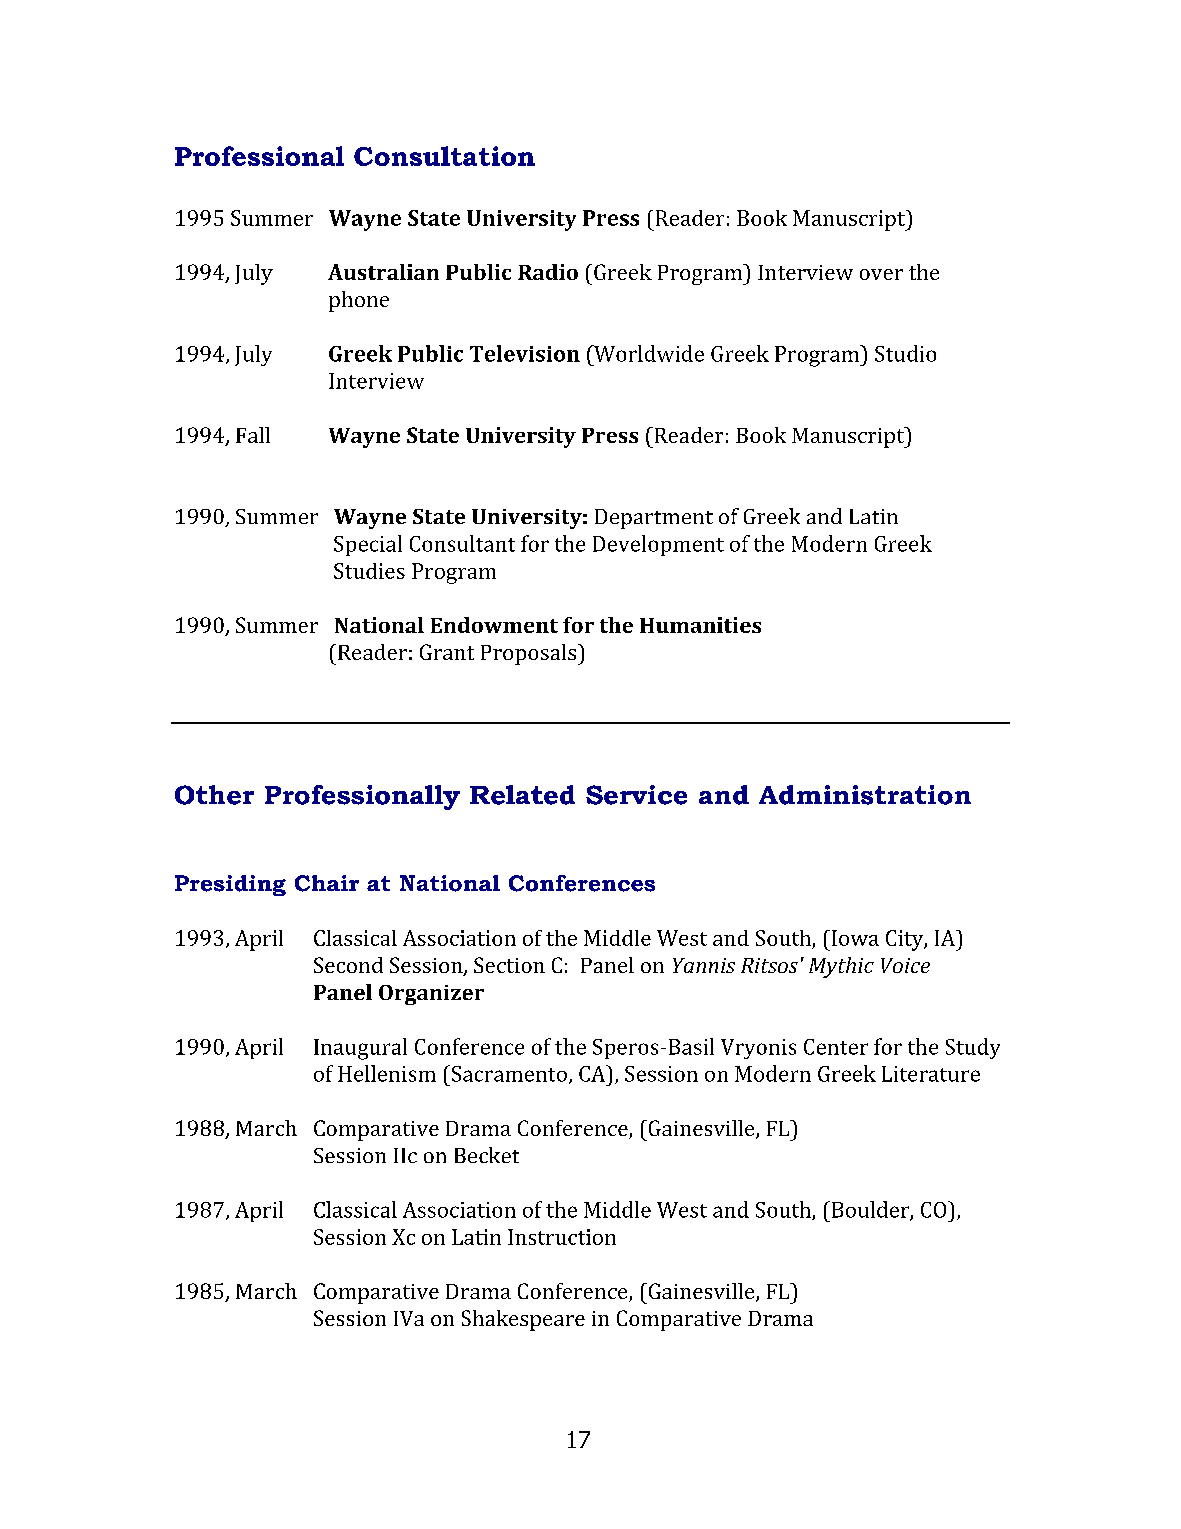 The image size is (1181, 1529). What do you see at coordinates (548, 272) in the screenshot?
I see `Radio` at bounding box center [548, 272].
